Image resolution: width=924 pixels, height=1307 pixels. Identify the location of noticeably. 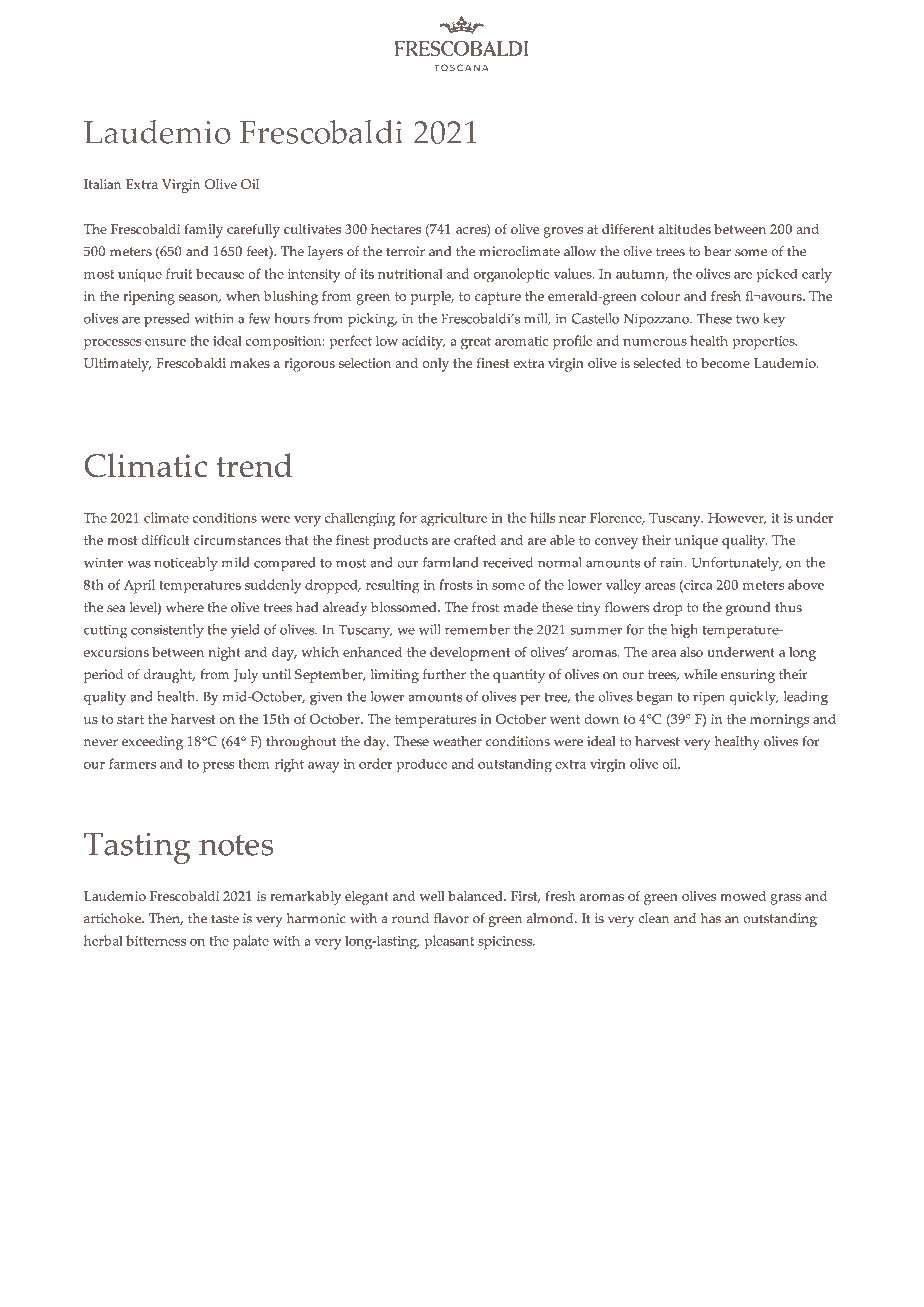
(186, 564).
